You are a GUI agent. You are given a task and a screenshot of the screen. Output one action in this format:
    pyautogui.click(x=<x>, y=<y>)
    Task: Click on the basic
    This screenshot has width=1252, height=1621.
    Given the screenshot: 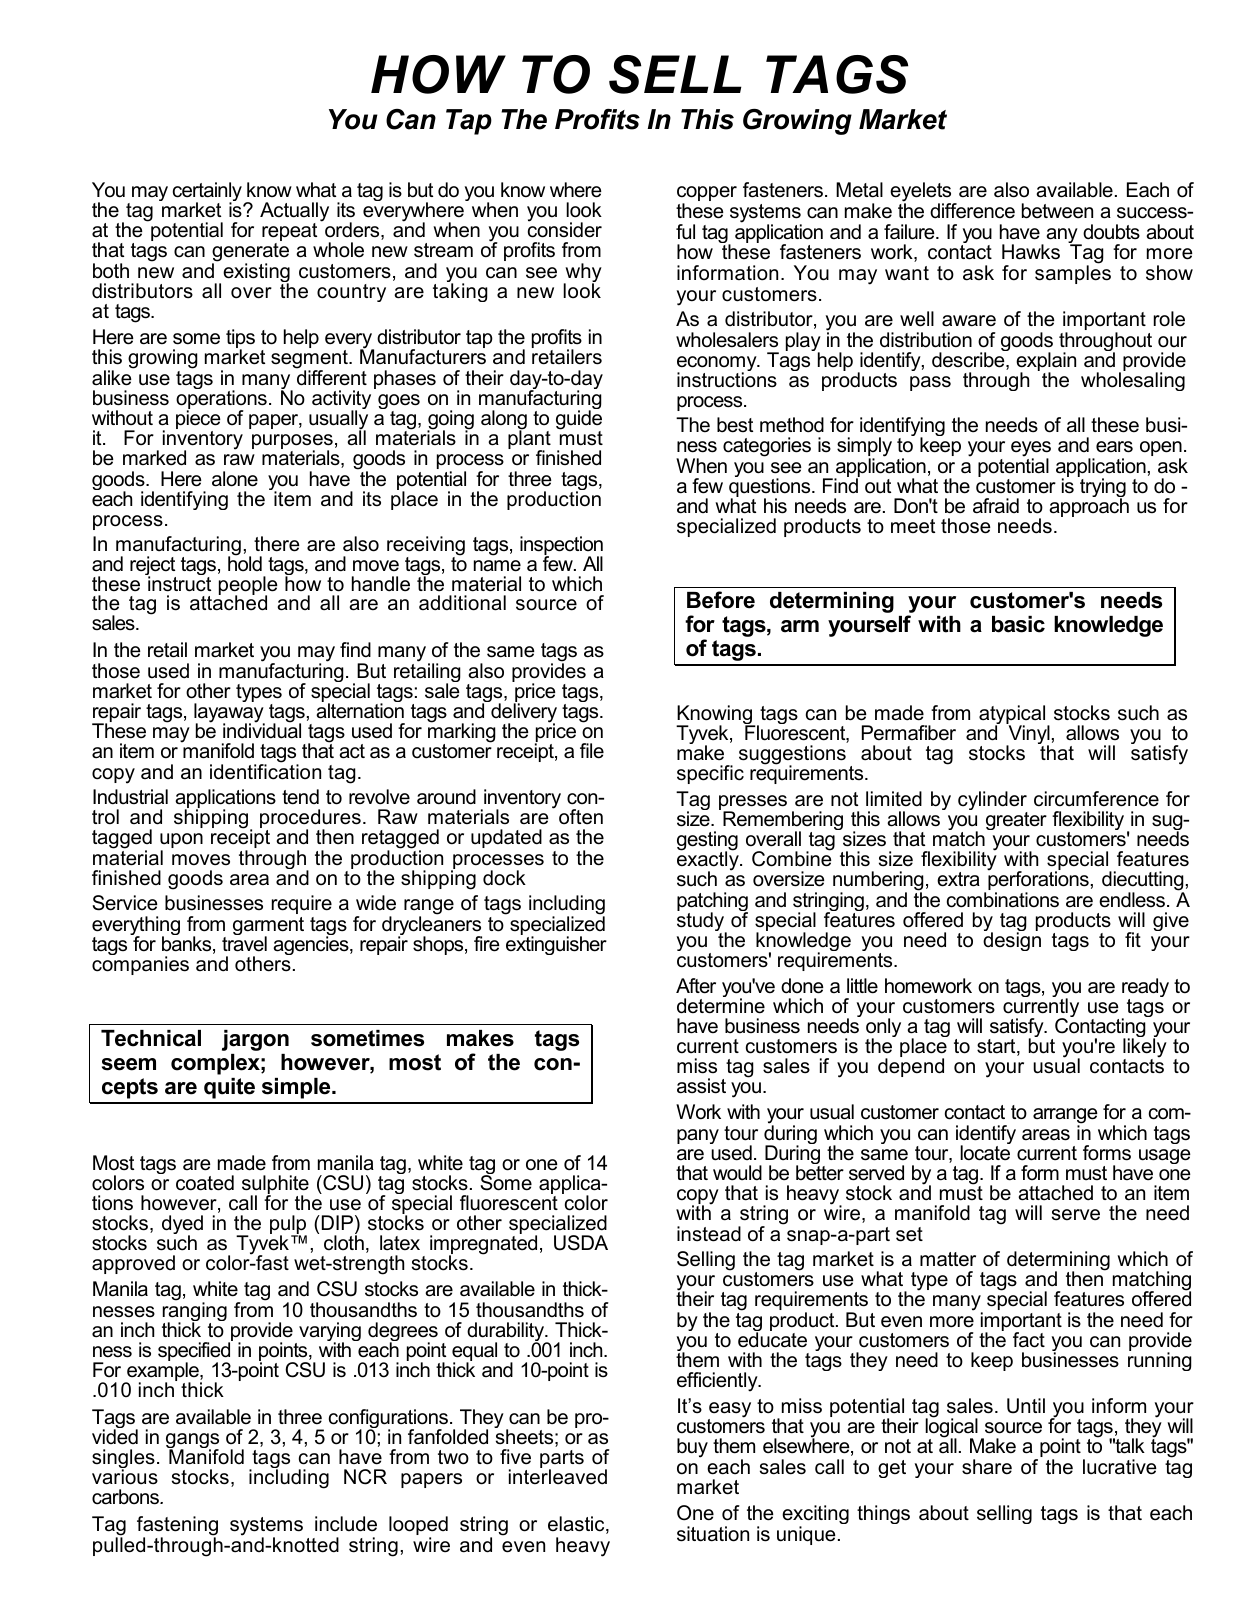 What is the action you would take?
    pyautogui.click(x=1018, y=624)
